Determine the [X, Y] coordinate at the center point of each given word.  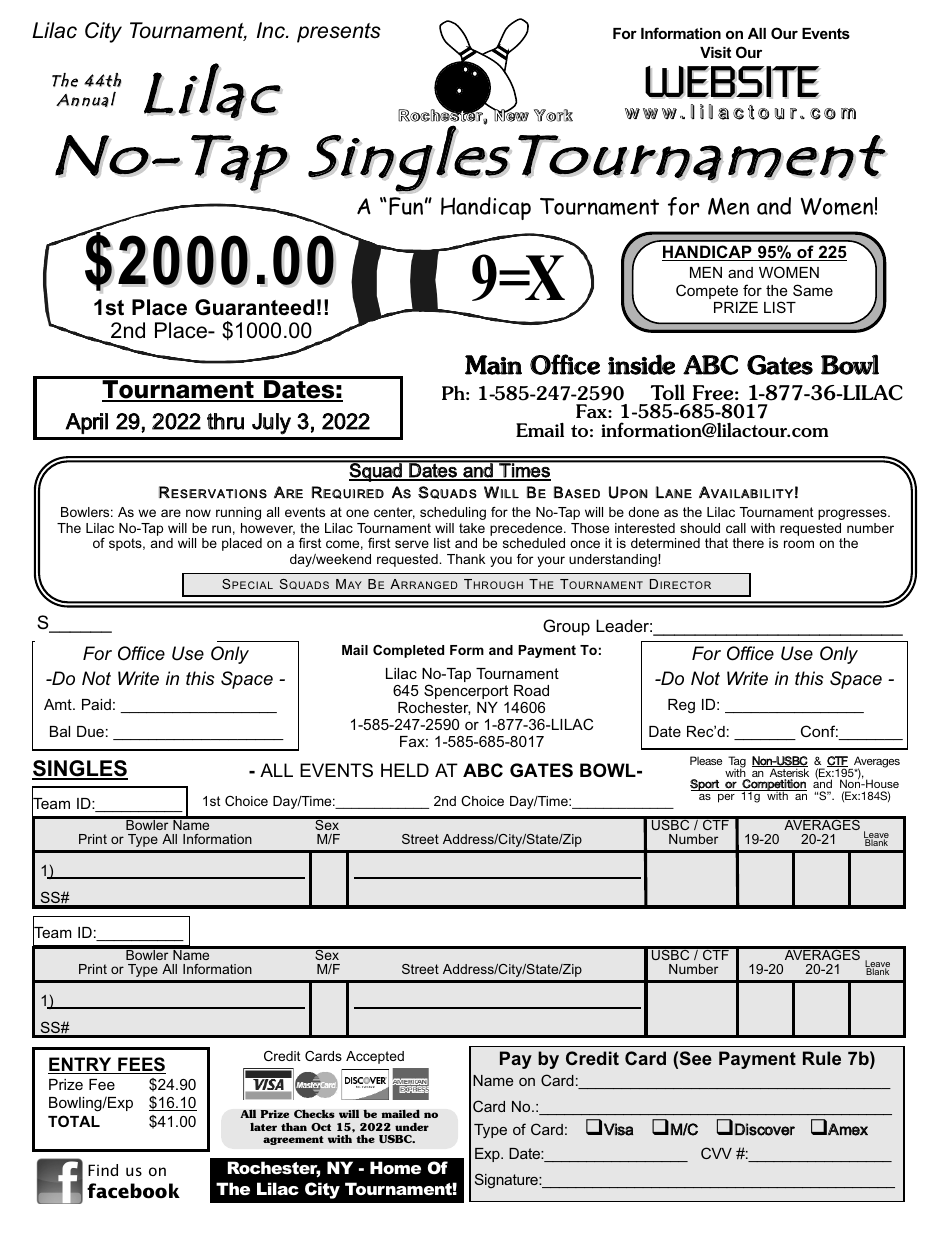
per [726, 798]
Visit [715, 52]
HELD [405, 770]
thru [225, 421]
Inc [272, 30]
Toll [668, 392]
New [510, 114]
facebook [133, 1191]
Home [395, 1167]
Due [90, 731]
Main [493, 365]
